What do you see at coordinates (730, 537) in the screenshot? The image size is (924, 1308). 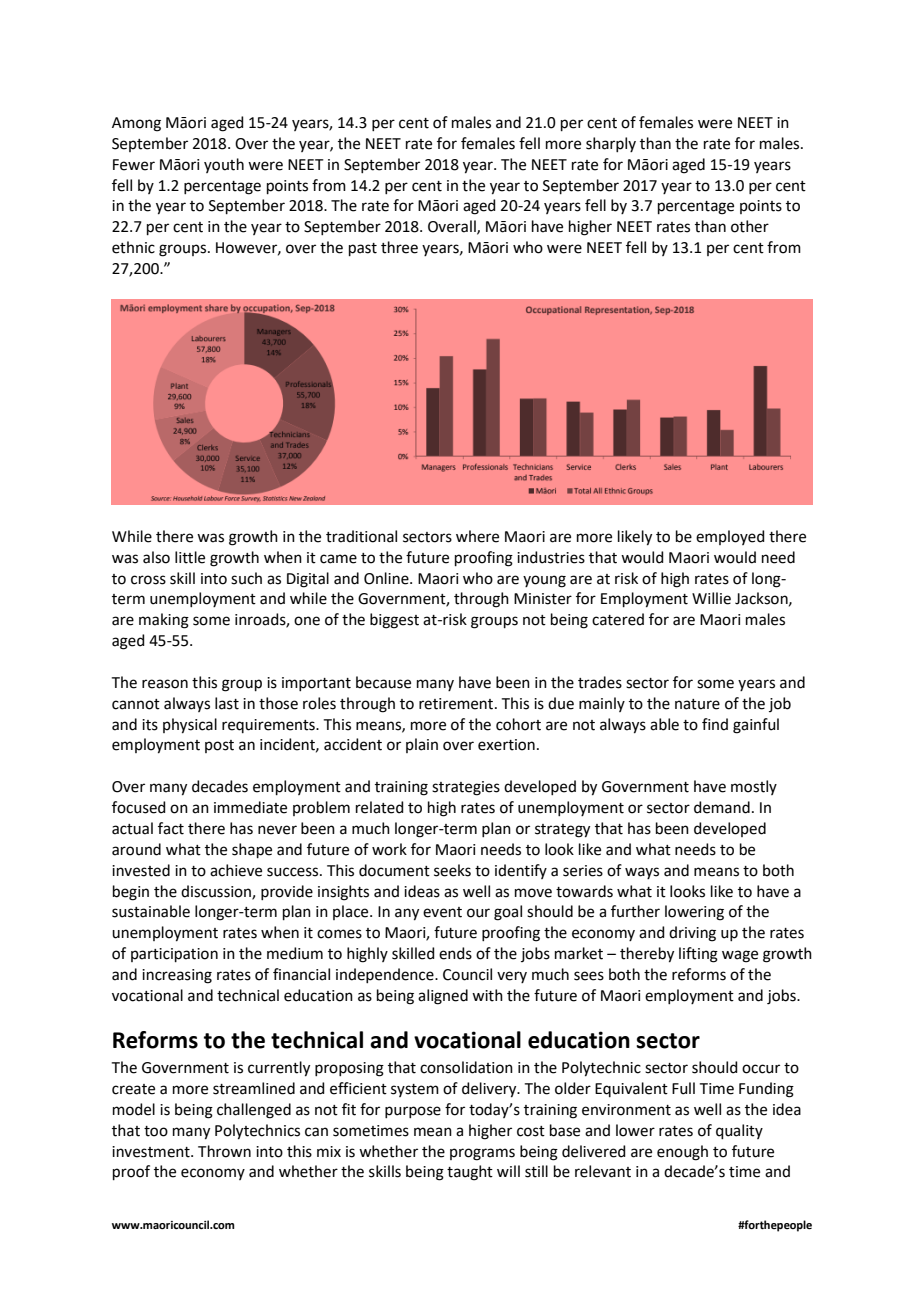 I see `employed` at bounding box center [730, 537].
